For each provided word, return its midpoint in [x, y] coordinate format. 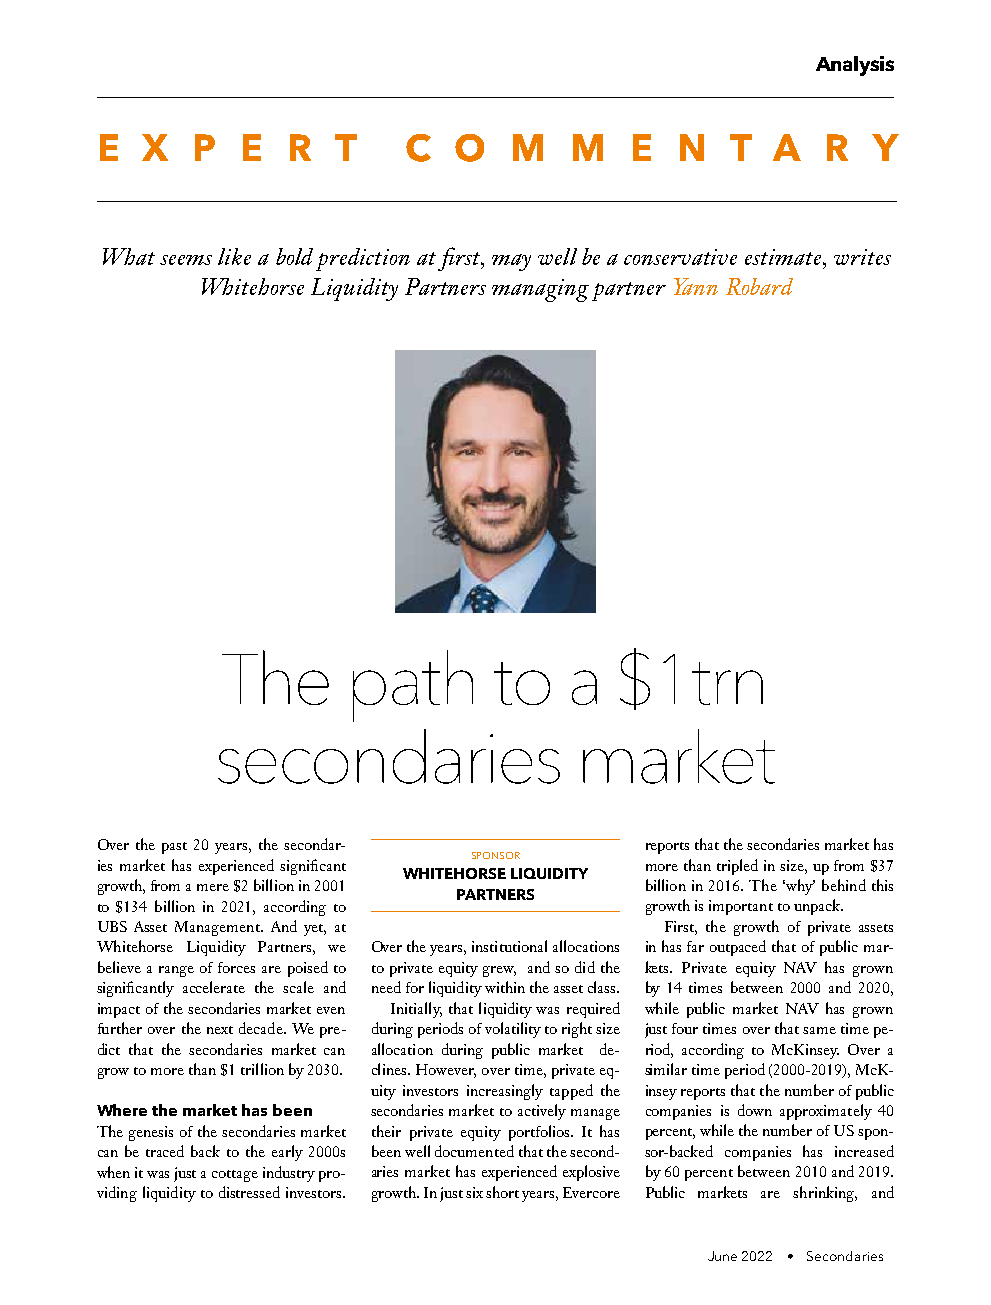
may [511, 262]
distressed [249, 1192]
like [234, 256]
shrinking [825, 1194]
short [502, 1192]
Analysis [855, 66]
